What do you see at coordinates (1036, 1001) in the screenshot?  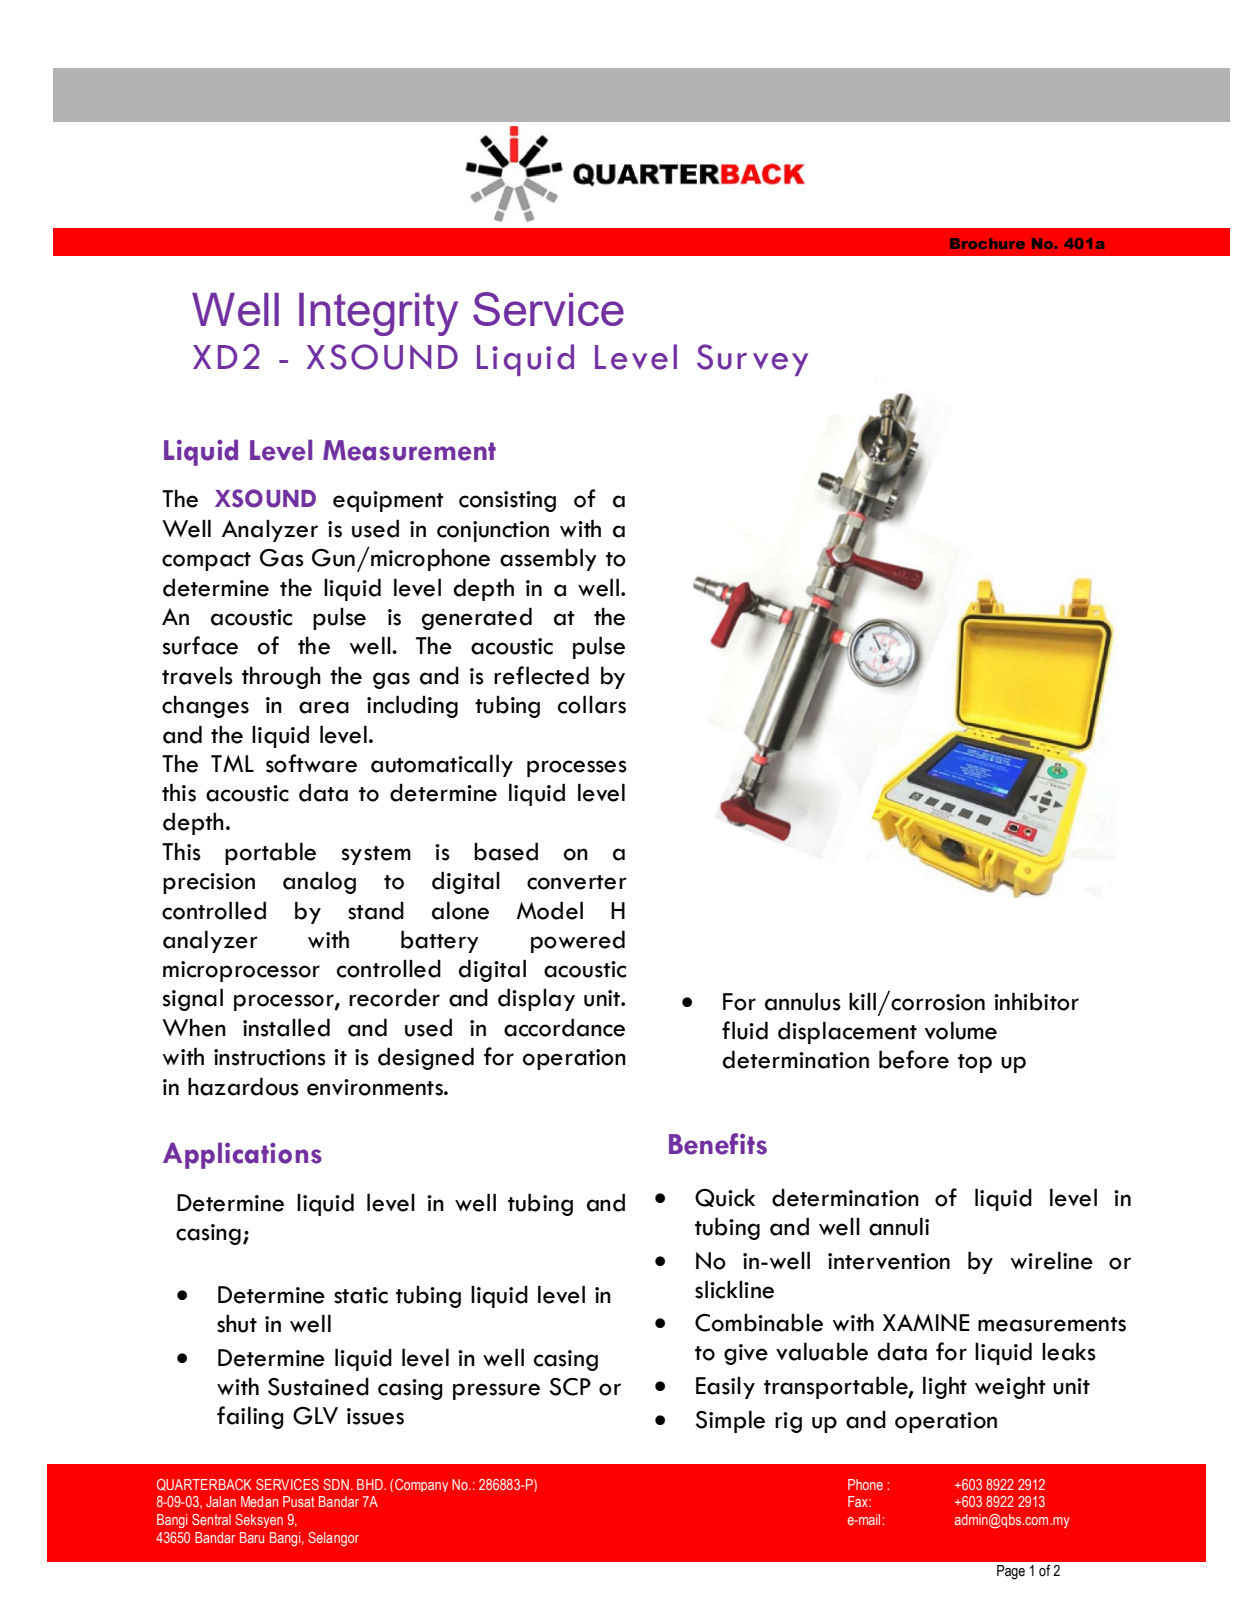 I see `inhibitor` at bounding box center [1036, 1001].
